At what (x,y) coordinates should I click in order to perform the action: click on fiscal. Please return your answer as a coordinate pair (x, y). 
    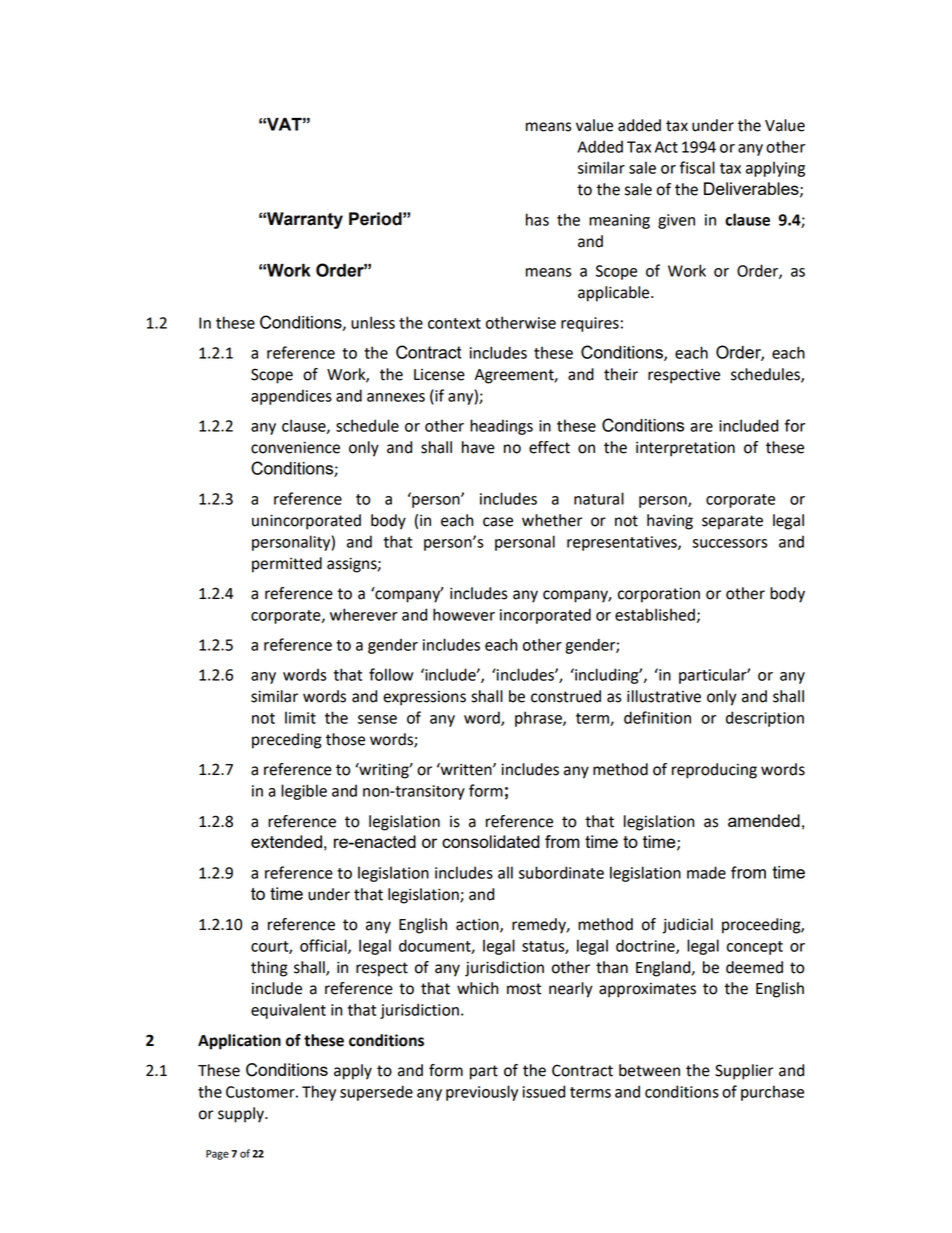
    Looking at the image, I should click on (697, 167).
